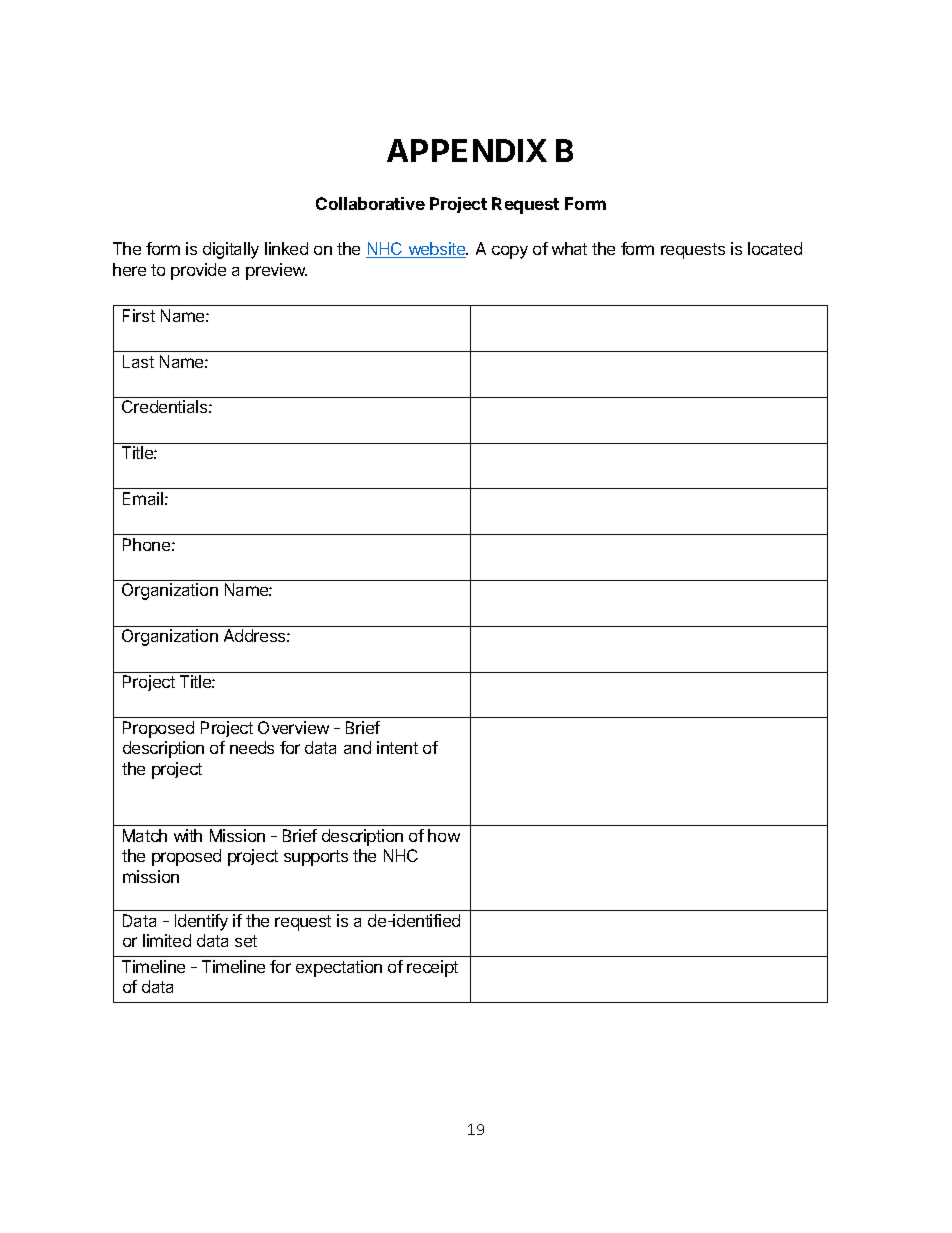  What do you see at coordinates (444, 835) in the screenshot?
I see `how` at bounding box center [444, 835].
